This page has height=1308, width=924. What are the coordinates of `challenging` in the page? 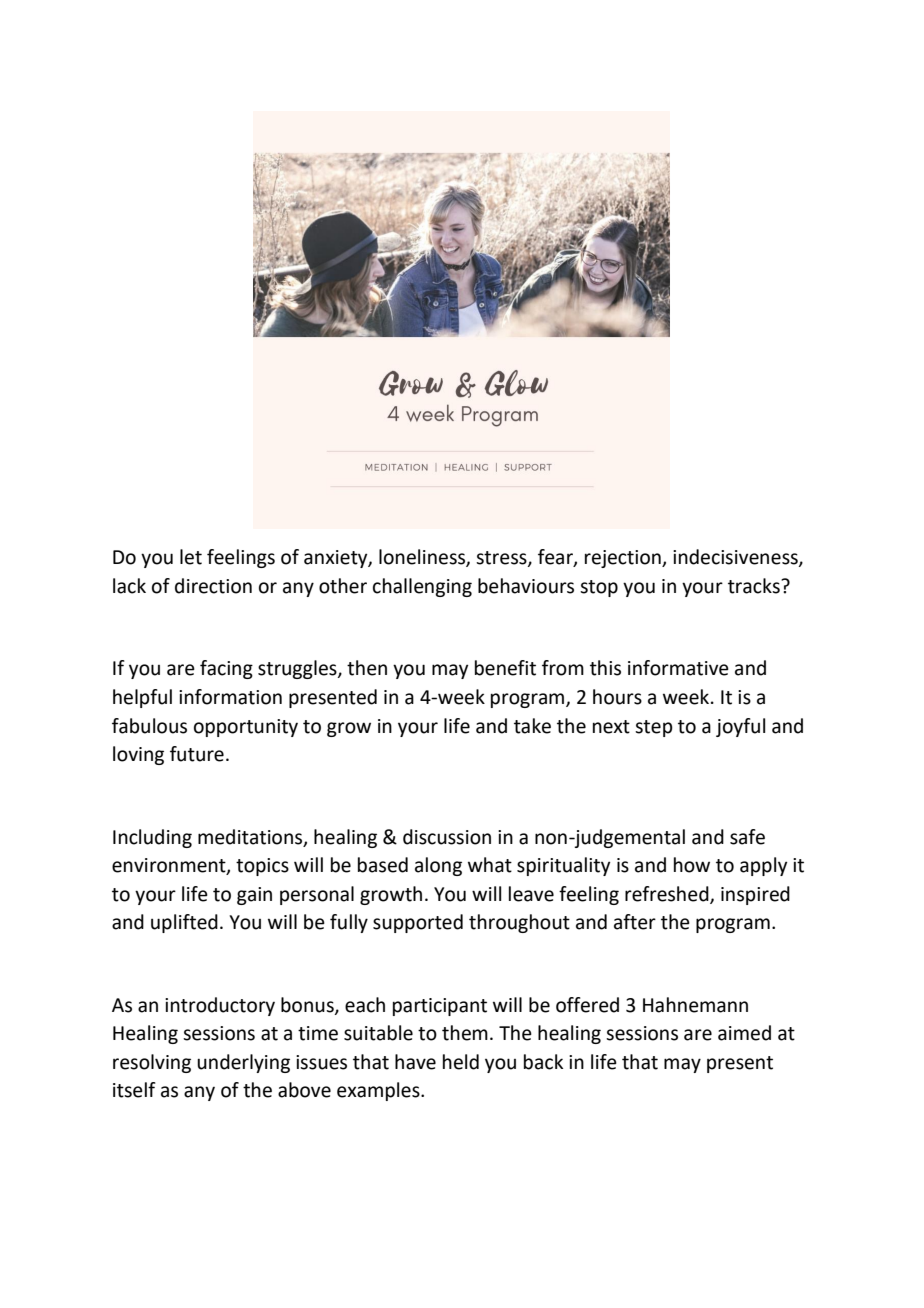 It's located at (422, 587).
